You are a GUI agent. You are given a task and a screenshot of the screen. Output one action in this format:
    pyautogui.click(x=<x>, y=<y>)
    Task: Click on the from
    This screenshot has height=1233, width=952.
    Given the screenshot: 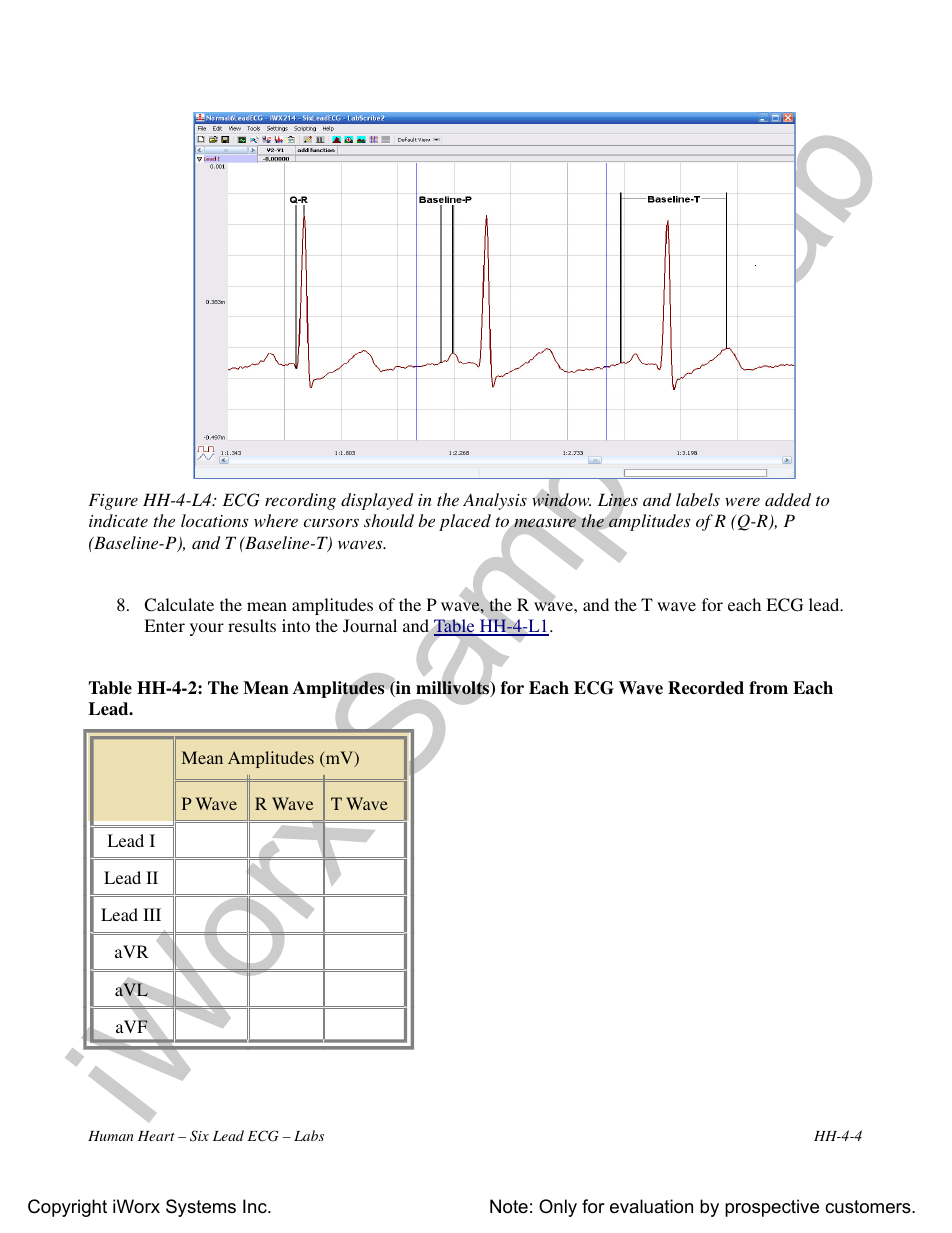 What is the action you would take?
    pyautogui.click(x=768, y=687)
